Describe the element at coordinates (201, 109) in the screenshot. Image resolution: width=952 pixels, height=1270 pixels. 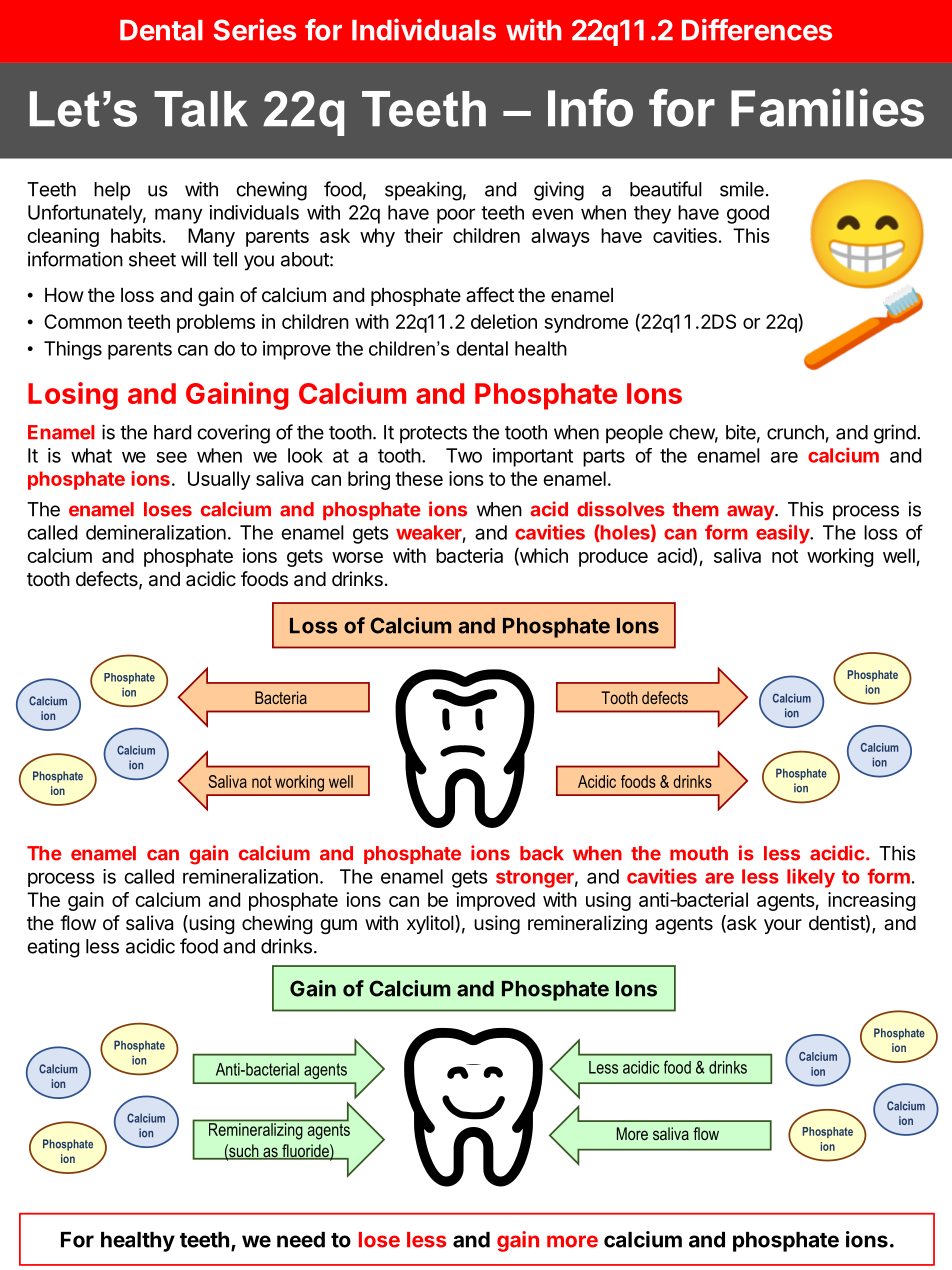
I see `Talk` at that location.
